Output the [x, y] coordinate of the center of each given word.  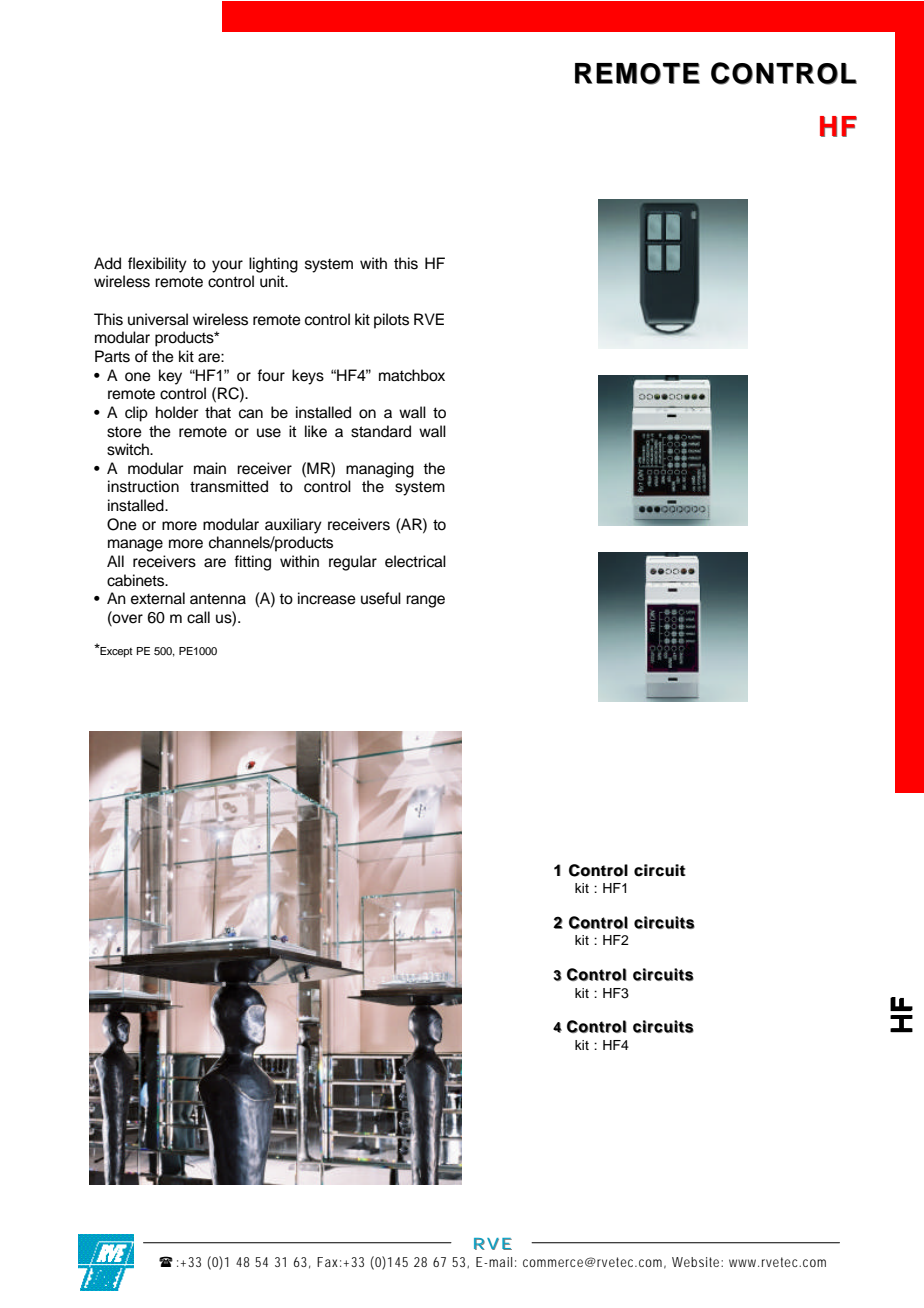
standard [381, 431]
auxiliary [293, 526]
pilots [391, 321]
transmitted [229, 486]
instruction [143, 486]
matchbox [412, 375]
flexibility [157, 265]
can [251, 414]
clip [136, 414]
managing [380, 470]
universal [158, 319]
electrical [415, 561]
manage [135, 545]
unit [273, 281]
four [271, 375]
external [158, 598]
